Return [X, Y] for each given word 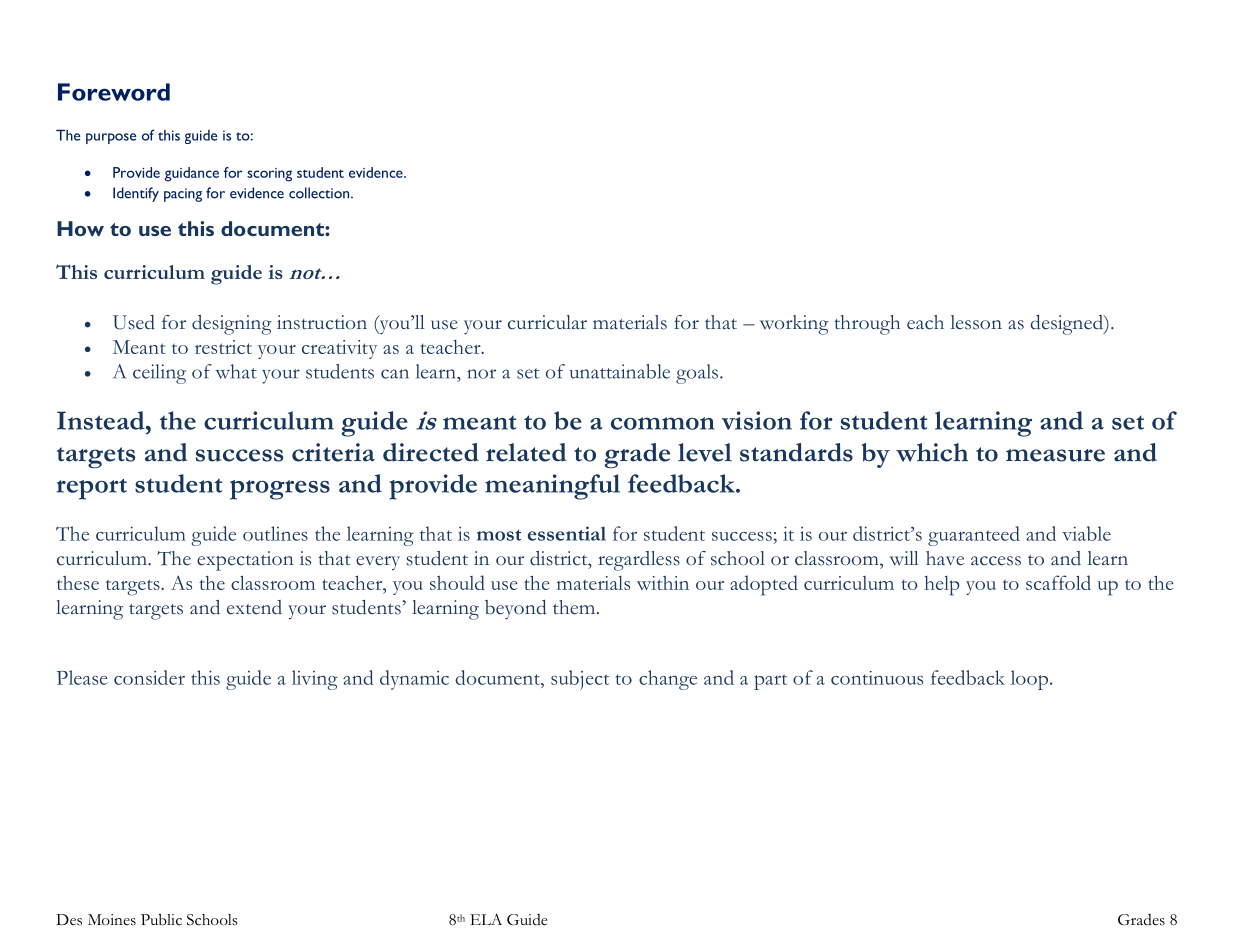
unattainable [620, 371]
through [867, 325]
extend [254, 607]
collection [320, 193]
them [575, 607]
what [236, 371]
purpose [111, 138]
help [942, 586]
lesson [976, 322]
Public [161, 919]
